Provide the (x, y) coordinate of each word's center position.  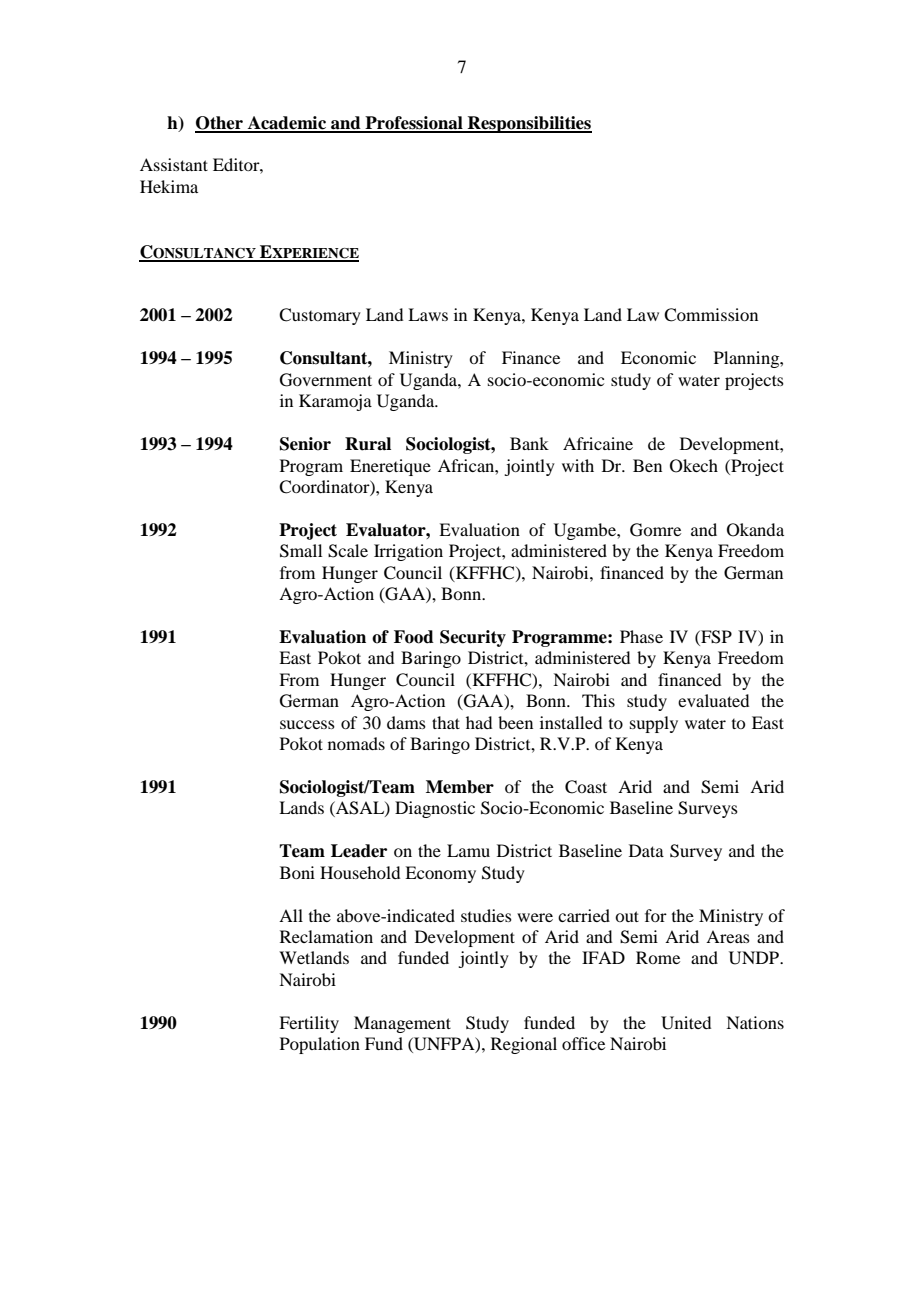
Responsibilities (529, 124)
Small (301, 551)
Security (473, 638)
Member (460, 787)
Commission (711, 315)
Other (220, 124)
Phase (641, 636)
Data (646, 850)
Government (326, 380)
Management (402, 1024)
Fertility (309, 1024)
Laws (428, 314)
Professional (414, 124)
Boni (297, 872)
